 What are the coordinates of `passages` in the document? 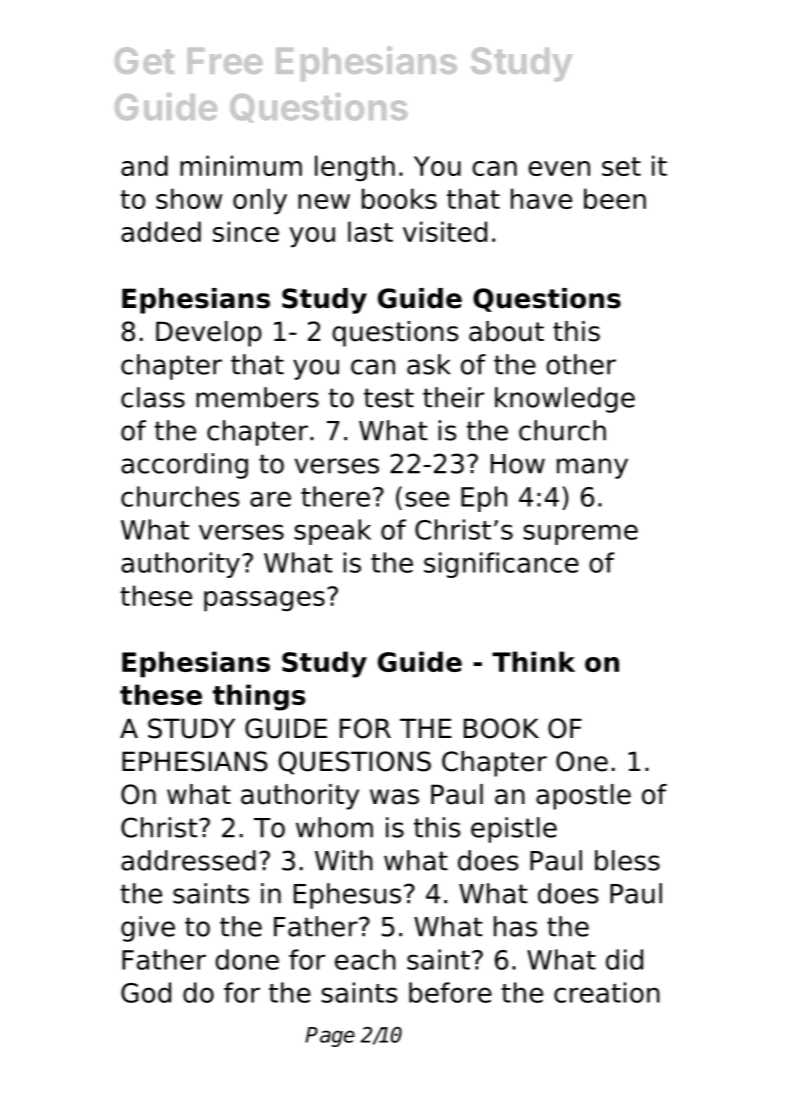 It's located at (264, 601).
